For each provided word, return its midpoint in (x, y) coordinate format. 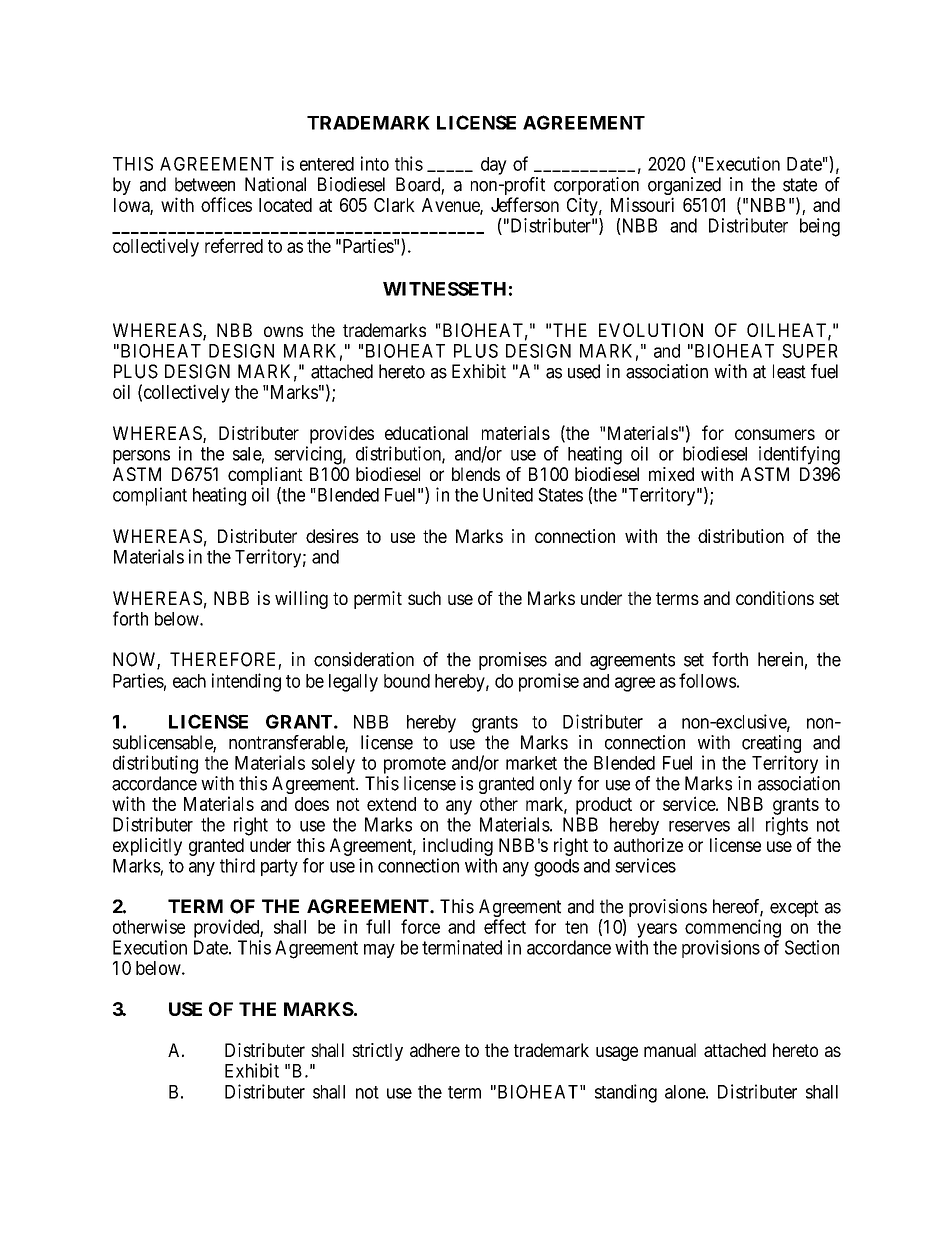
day (494, 166)
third (237, 865)
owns (283, 331)
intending (246, 682)
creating (771, 745)
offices (226, 204)
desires (332, 536)
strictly (377, 1052)
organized (684, 187)
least (789, 371)
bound (407, 681)
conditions (775, 598)
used (584, 371)
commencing (733, 928)
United (508, 494)
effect (505, 926)
